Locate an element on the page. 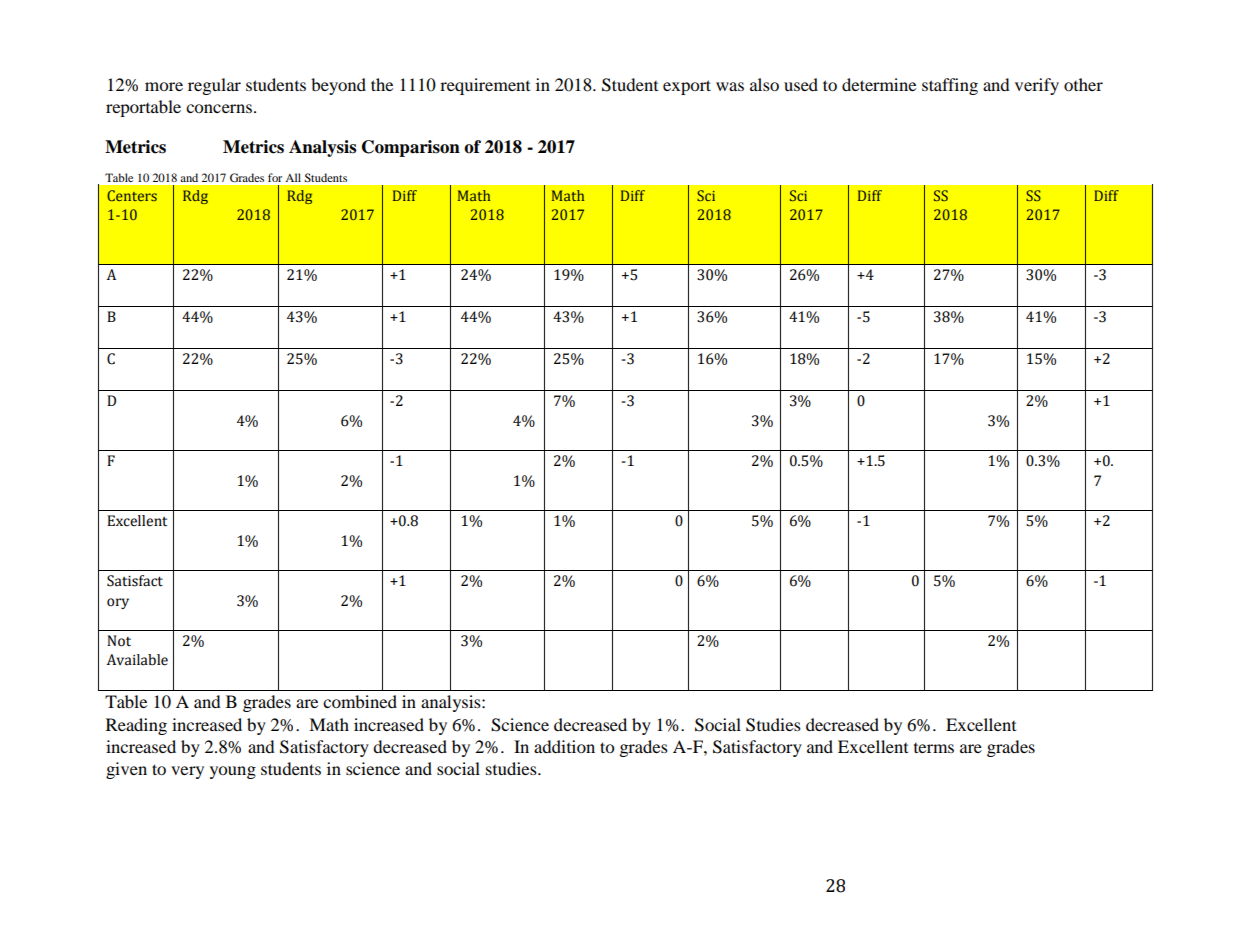 The image size is (1233, 952). Available is located at coordinates (137, 660).
